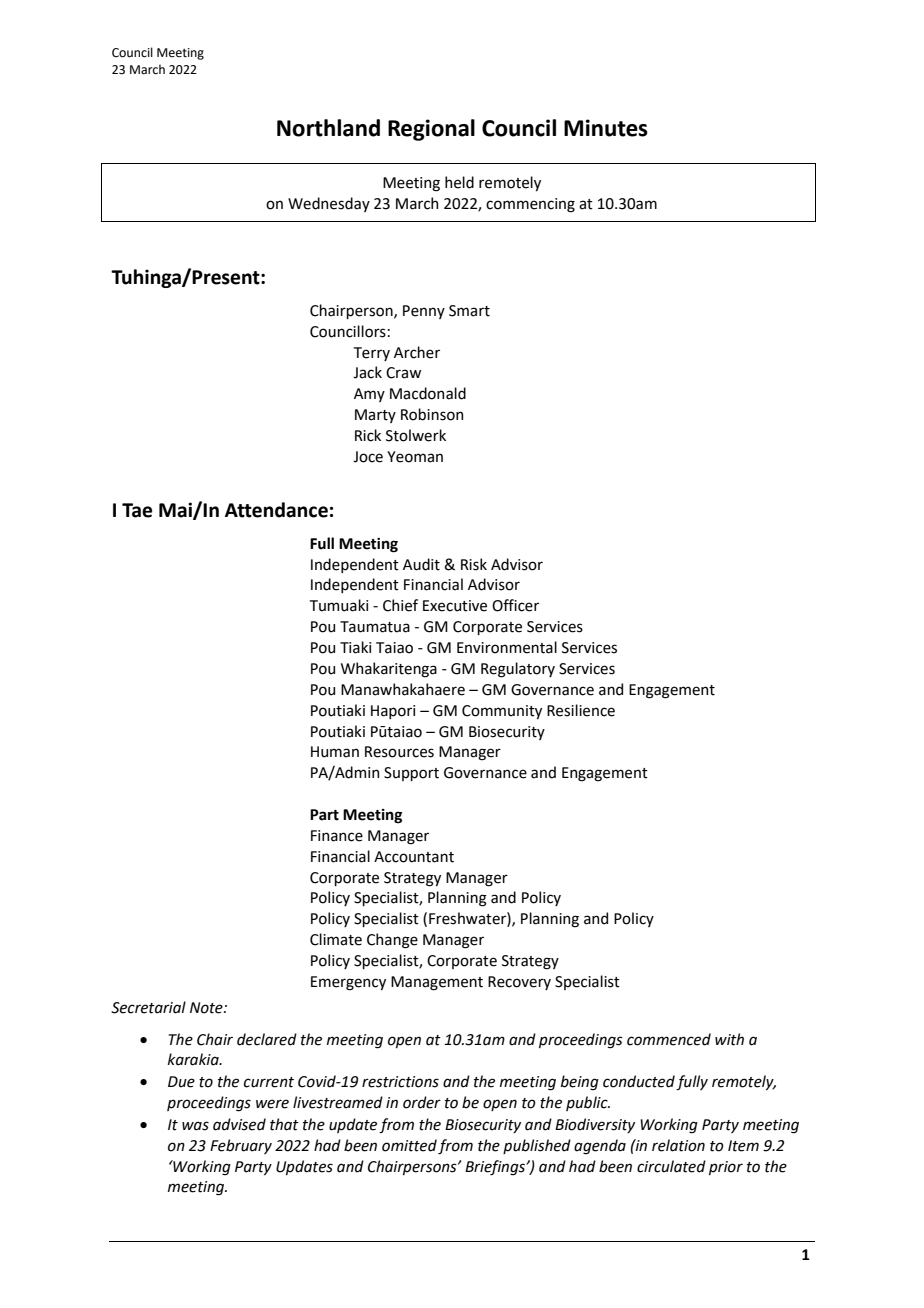 The width and height of the image is (924, 1308). Describe the element at coordinates (459, 182) in the image. I see `held` at that location.
